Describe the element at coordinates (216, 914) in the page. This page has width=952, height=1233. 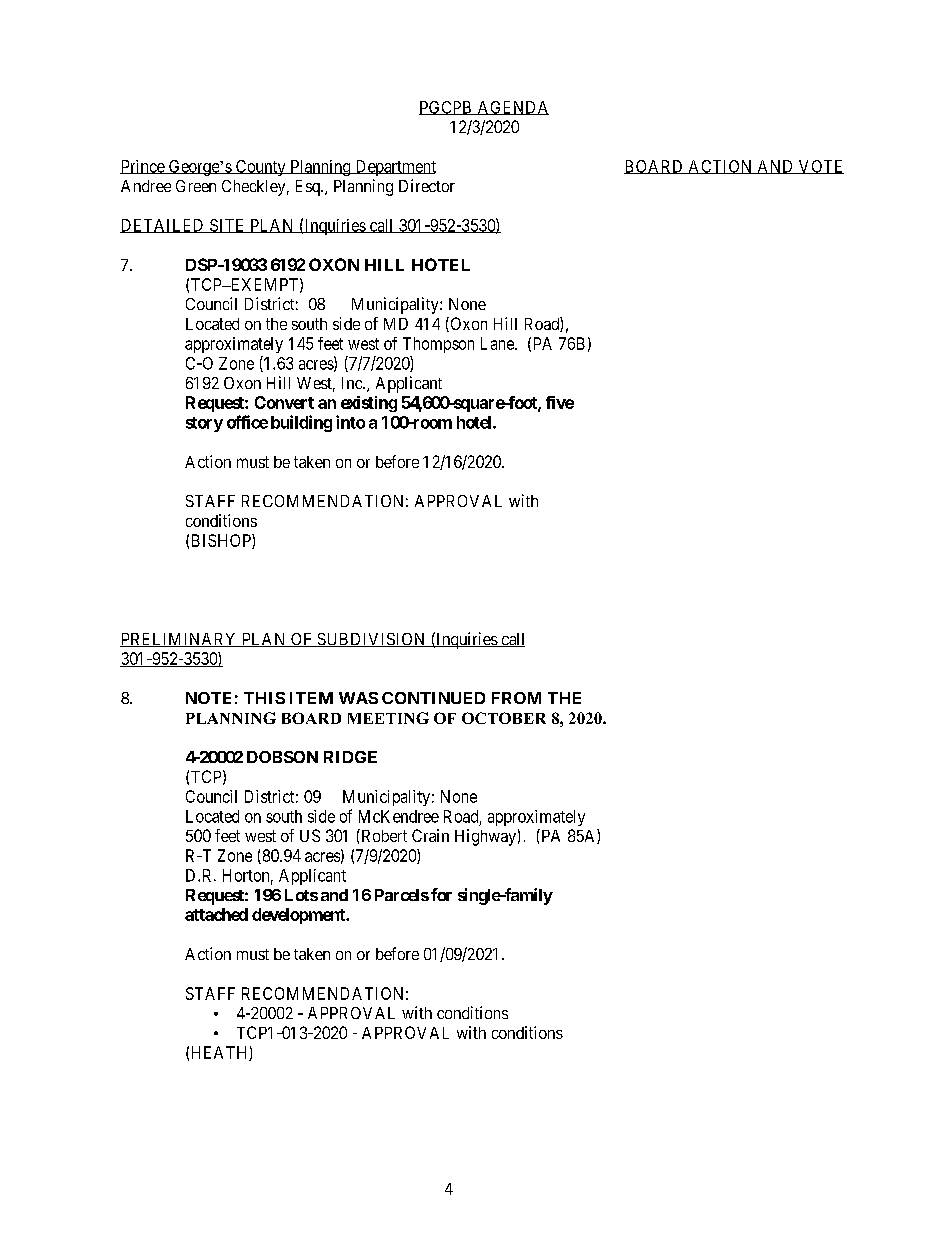
I see `attached` at that location.
